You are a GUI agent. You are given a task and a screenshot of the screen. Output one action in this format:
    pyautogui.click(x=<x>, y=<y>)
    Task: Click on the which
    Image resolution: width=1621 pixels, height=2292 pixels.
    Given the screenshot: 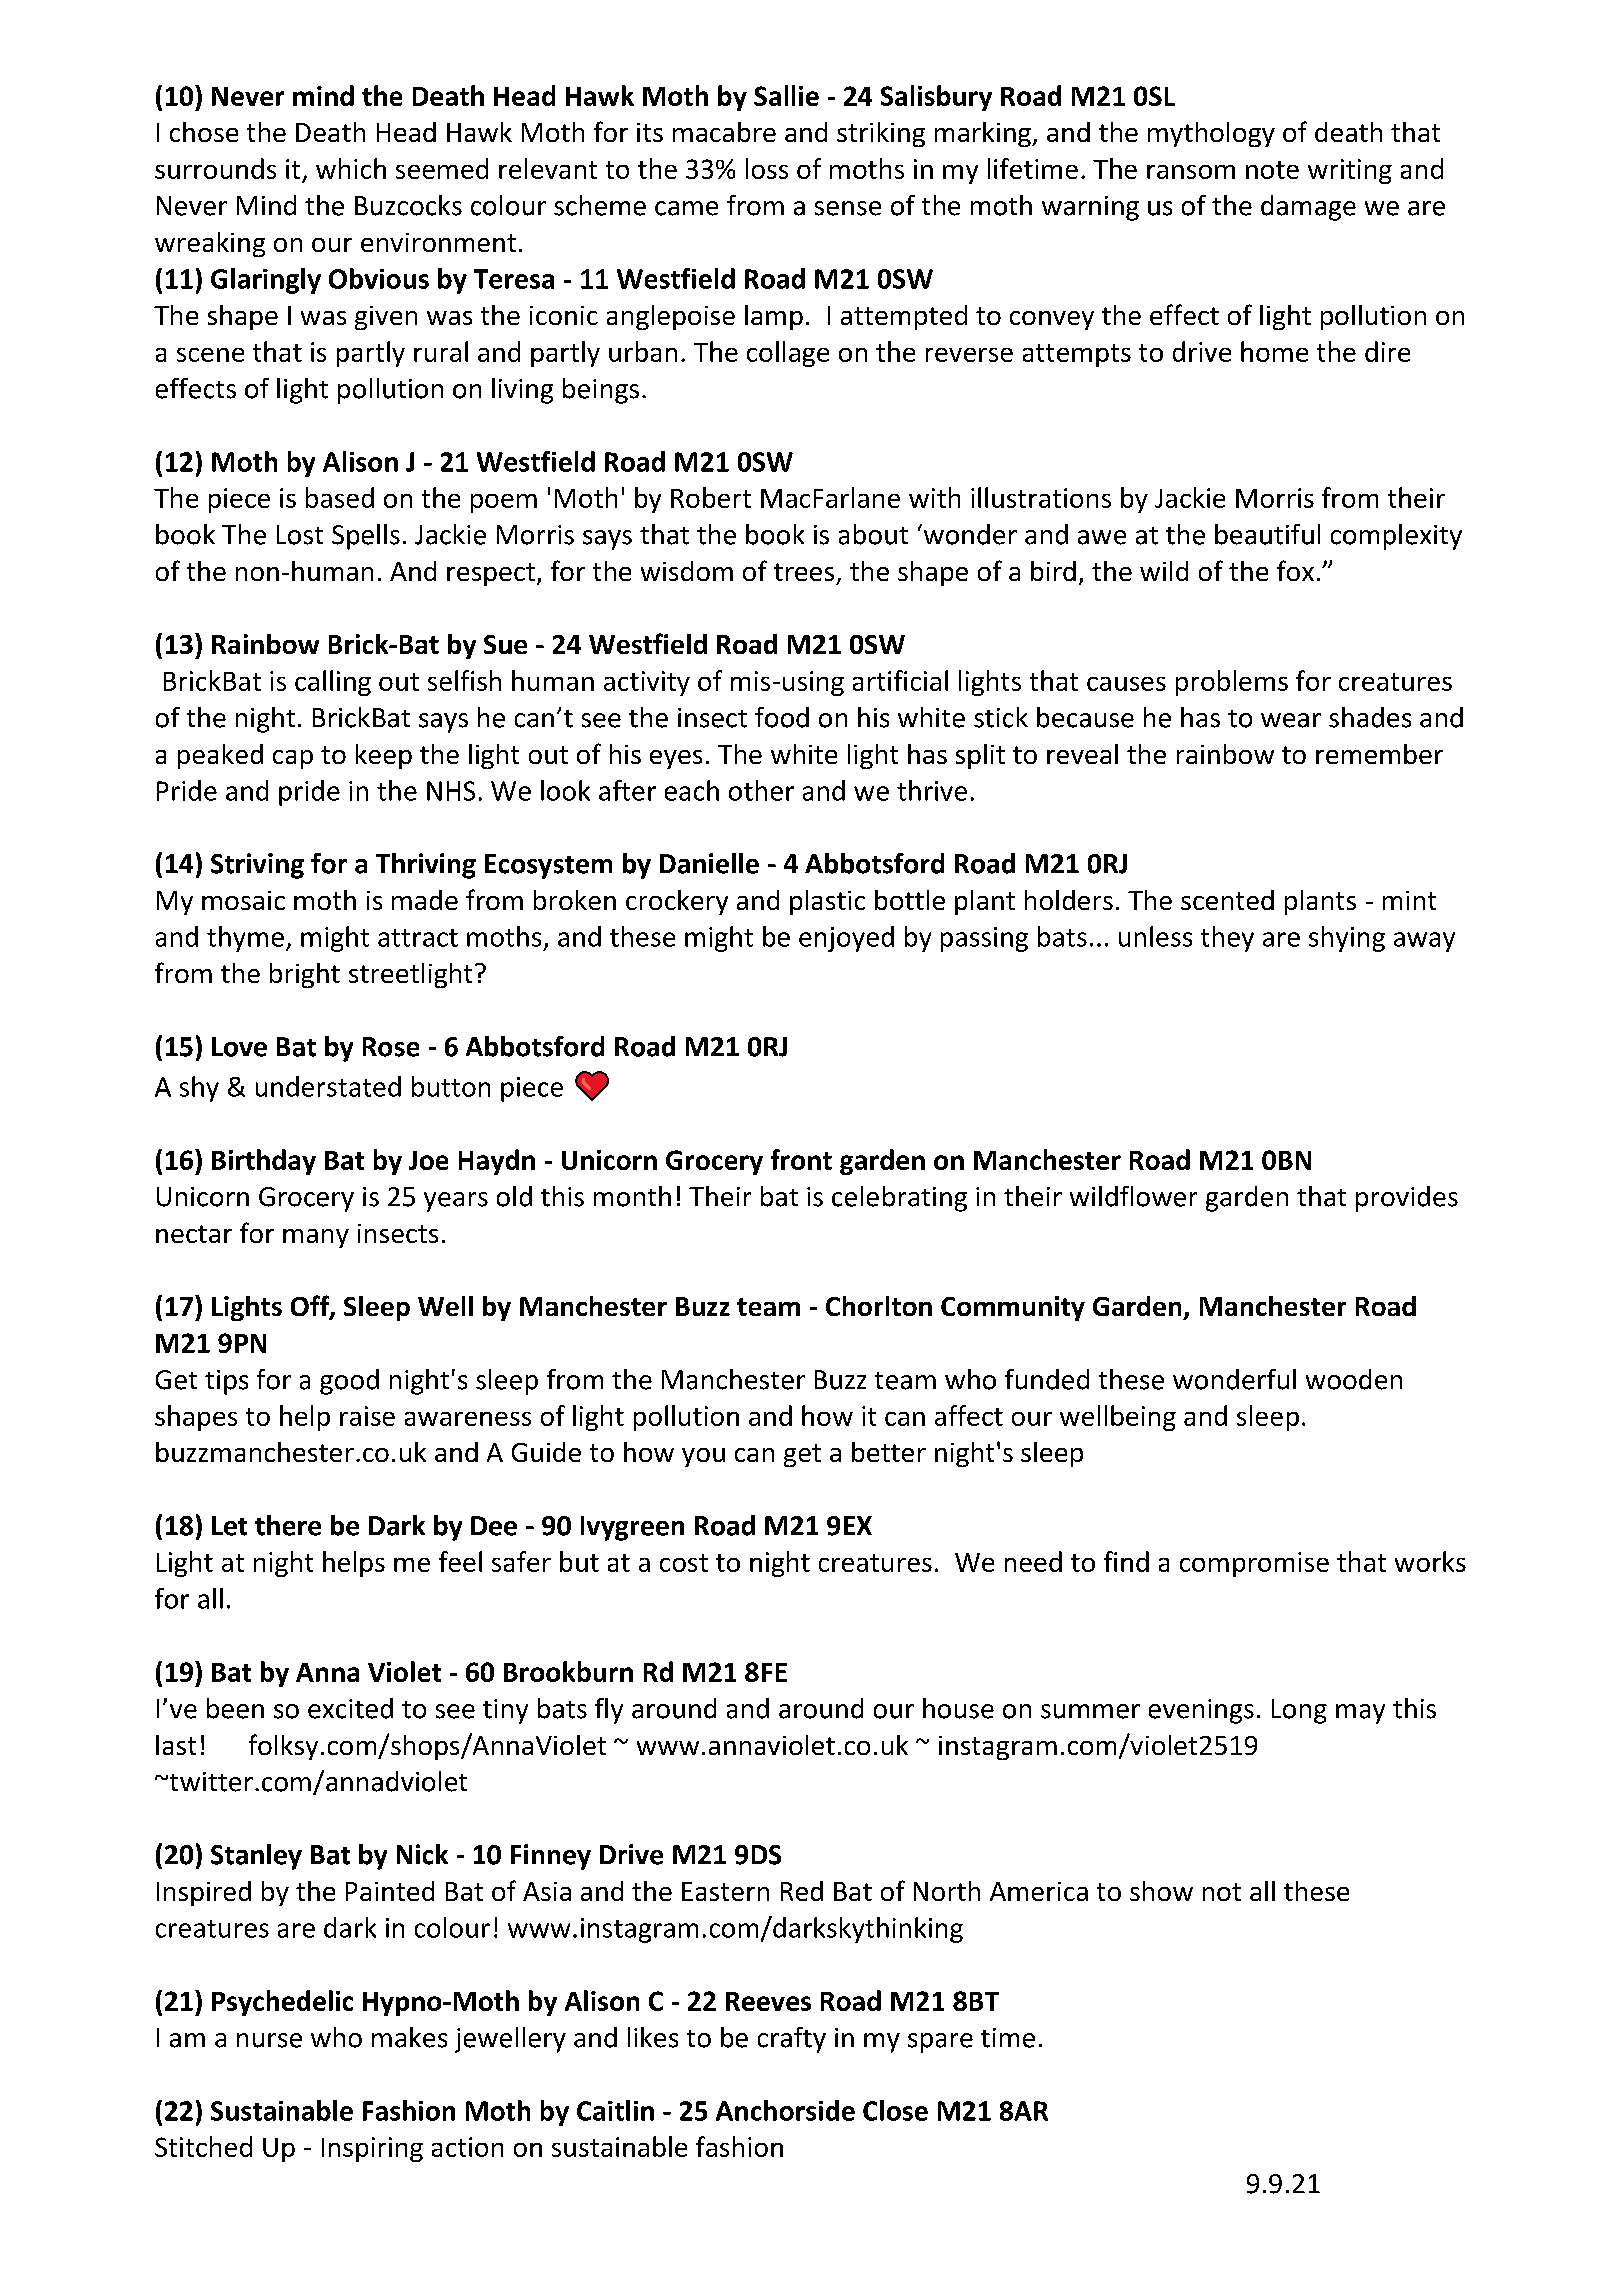 What is the action you would take?
    pyautogui.click(x=351, y=168)
